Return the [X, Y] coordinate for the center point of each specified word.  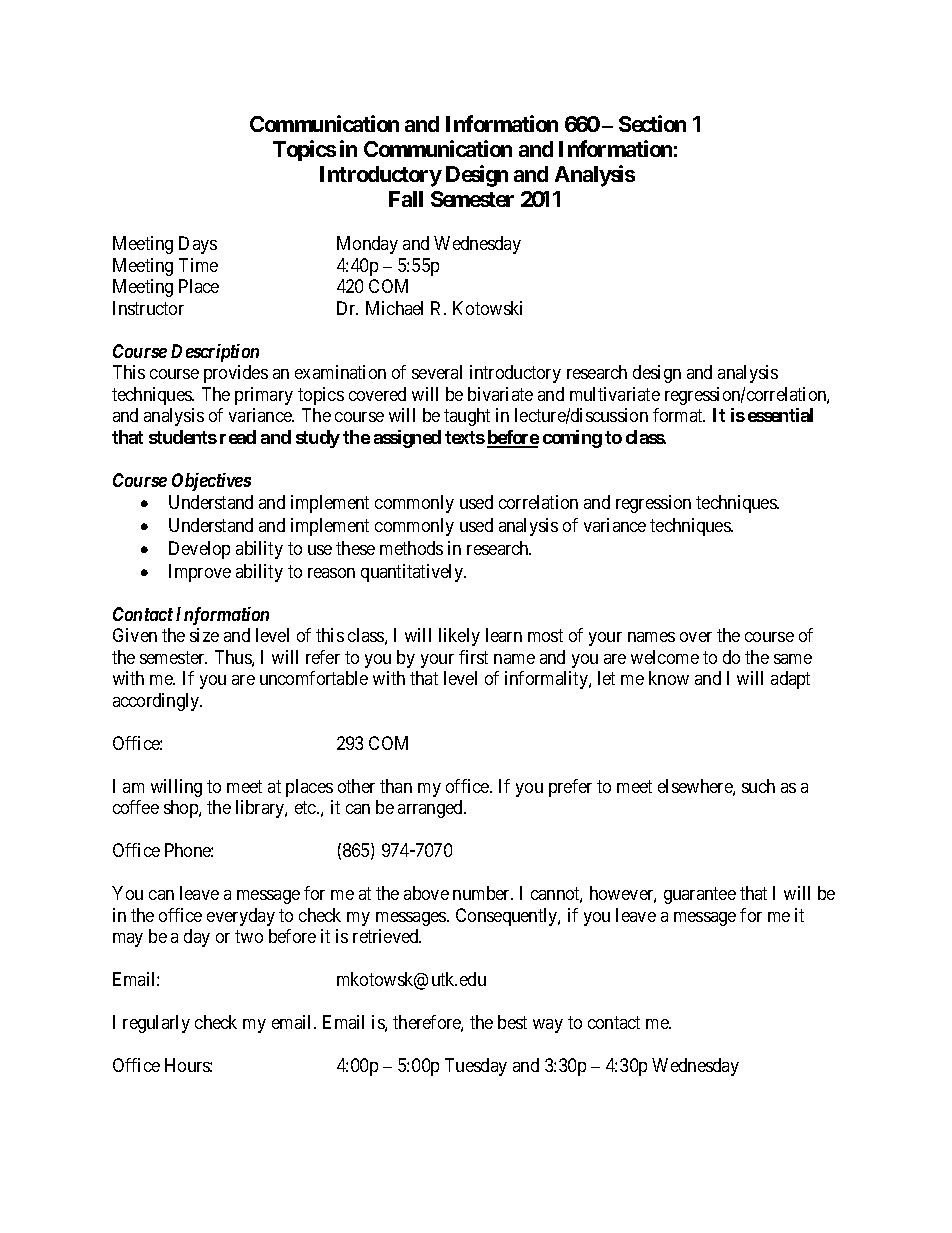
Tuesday [476, 1067]
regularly [156, 1024]
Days [198, 245]
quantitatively [413, 573]
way [548, 1026]
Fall [406, 199]
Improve [200, 573]
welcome [665, 657]
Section [652, 123]
